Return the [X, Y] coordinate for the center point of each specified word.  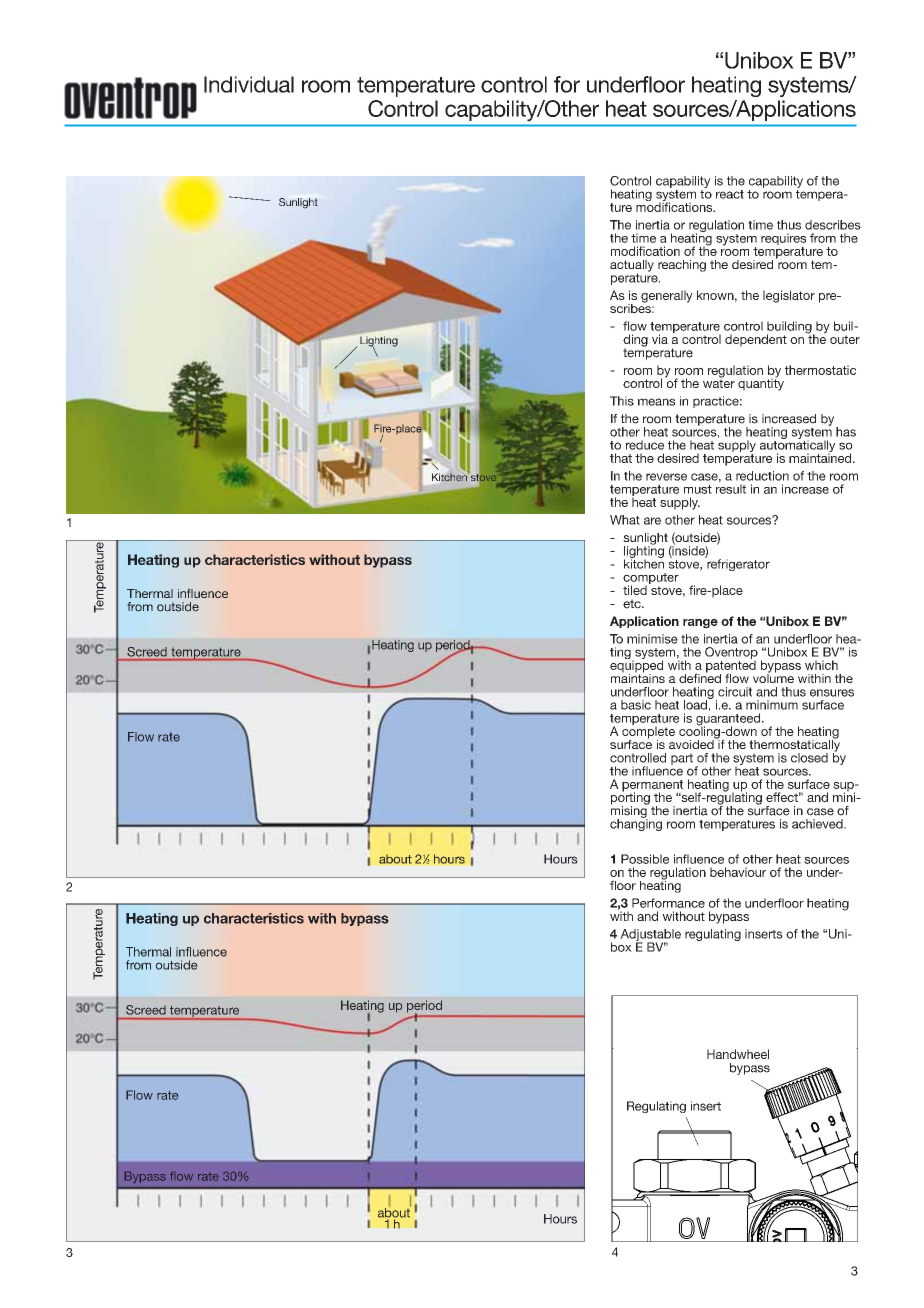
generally [667, 296]
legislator [789, 296]
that [621, 458]
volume [773, 677]
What [625, 520]
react [730, 194]
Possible [645, 859]
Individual [249, 84]
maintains [638, 677]
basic [636, 705]
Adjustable [650, 936]
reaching [682, 266]
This [622, 401]
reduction [762, 476]
